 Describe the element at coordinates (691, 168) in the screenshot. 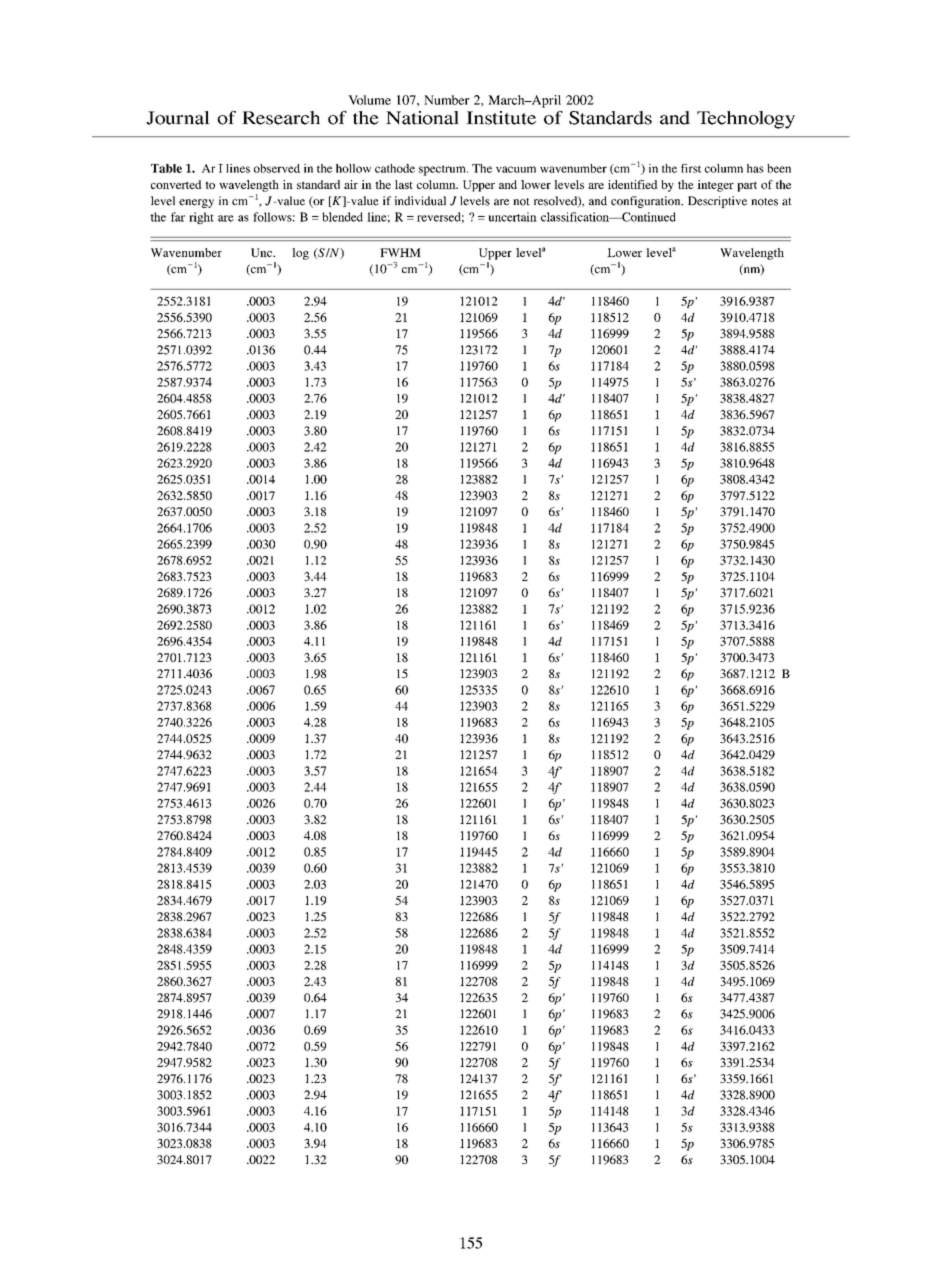

I see `first` at that location.
